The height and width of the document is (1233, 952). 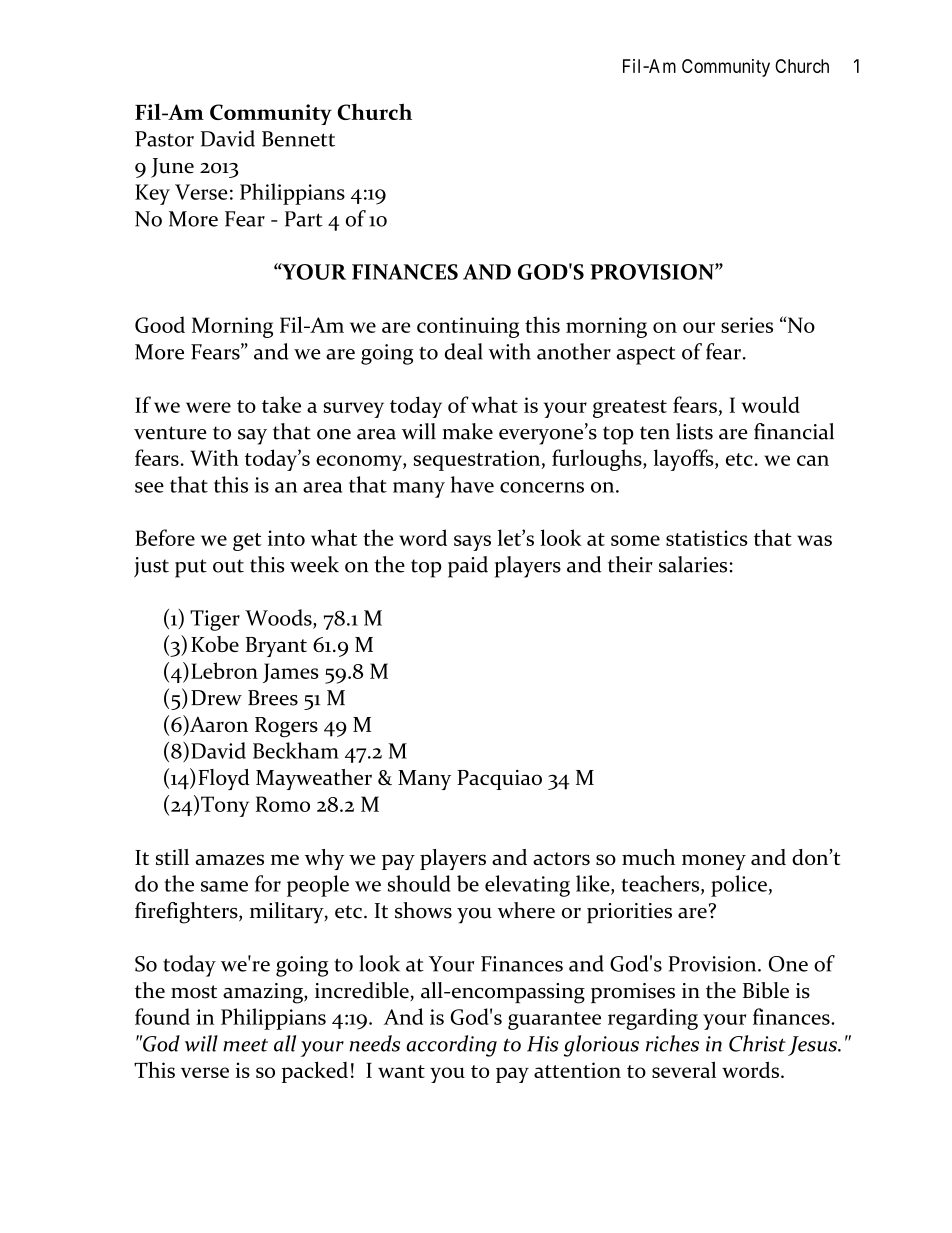 I want to click on money, so click(x=714, y=862).
